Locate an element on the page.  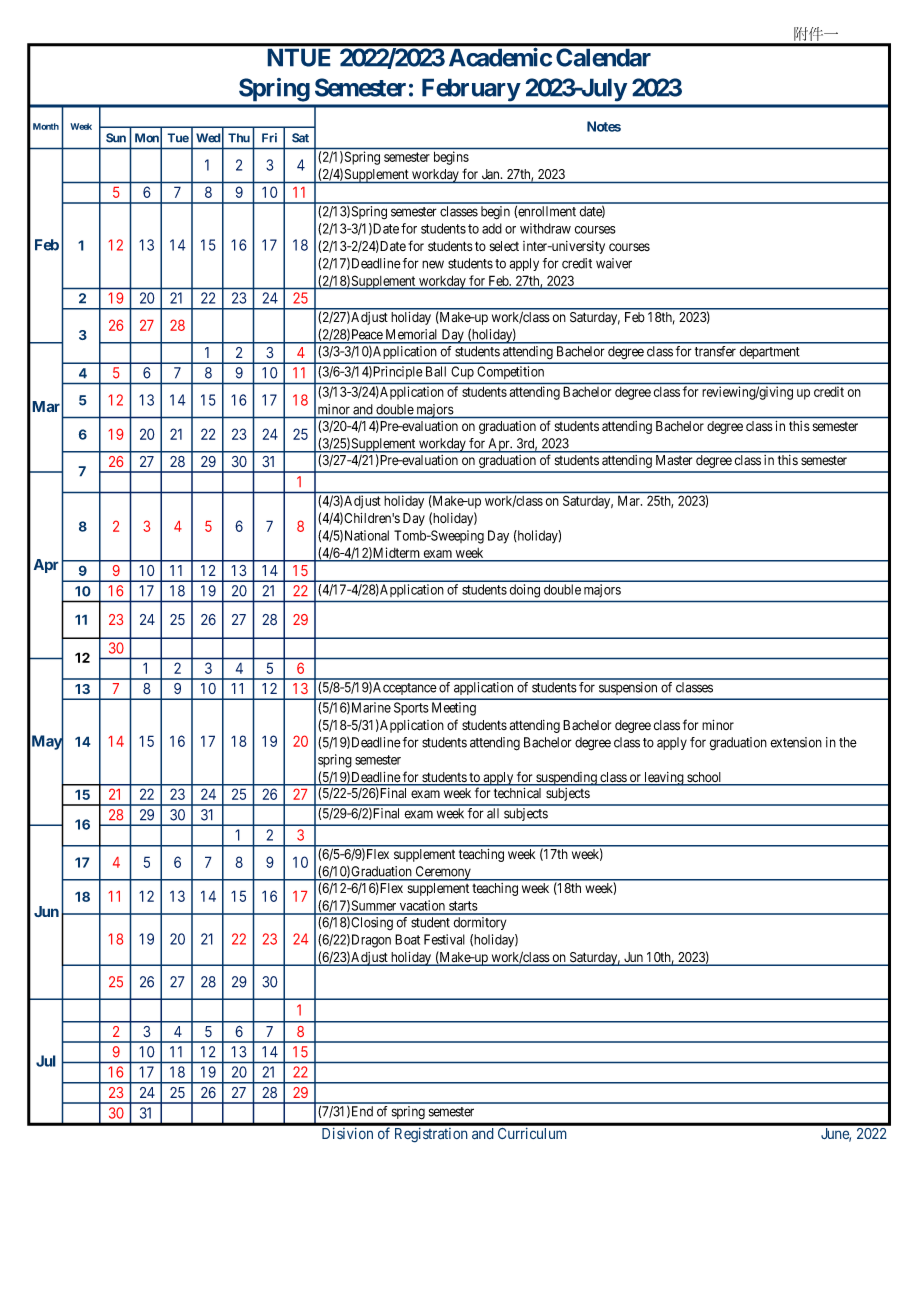
new is located at coordinates (433, 264).
